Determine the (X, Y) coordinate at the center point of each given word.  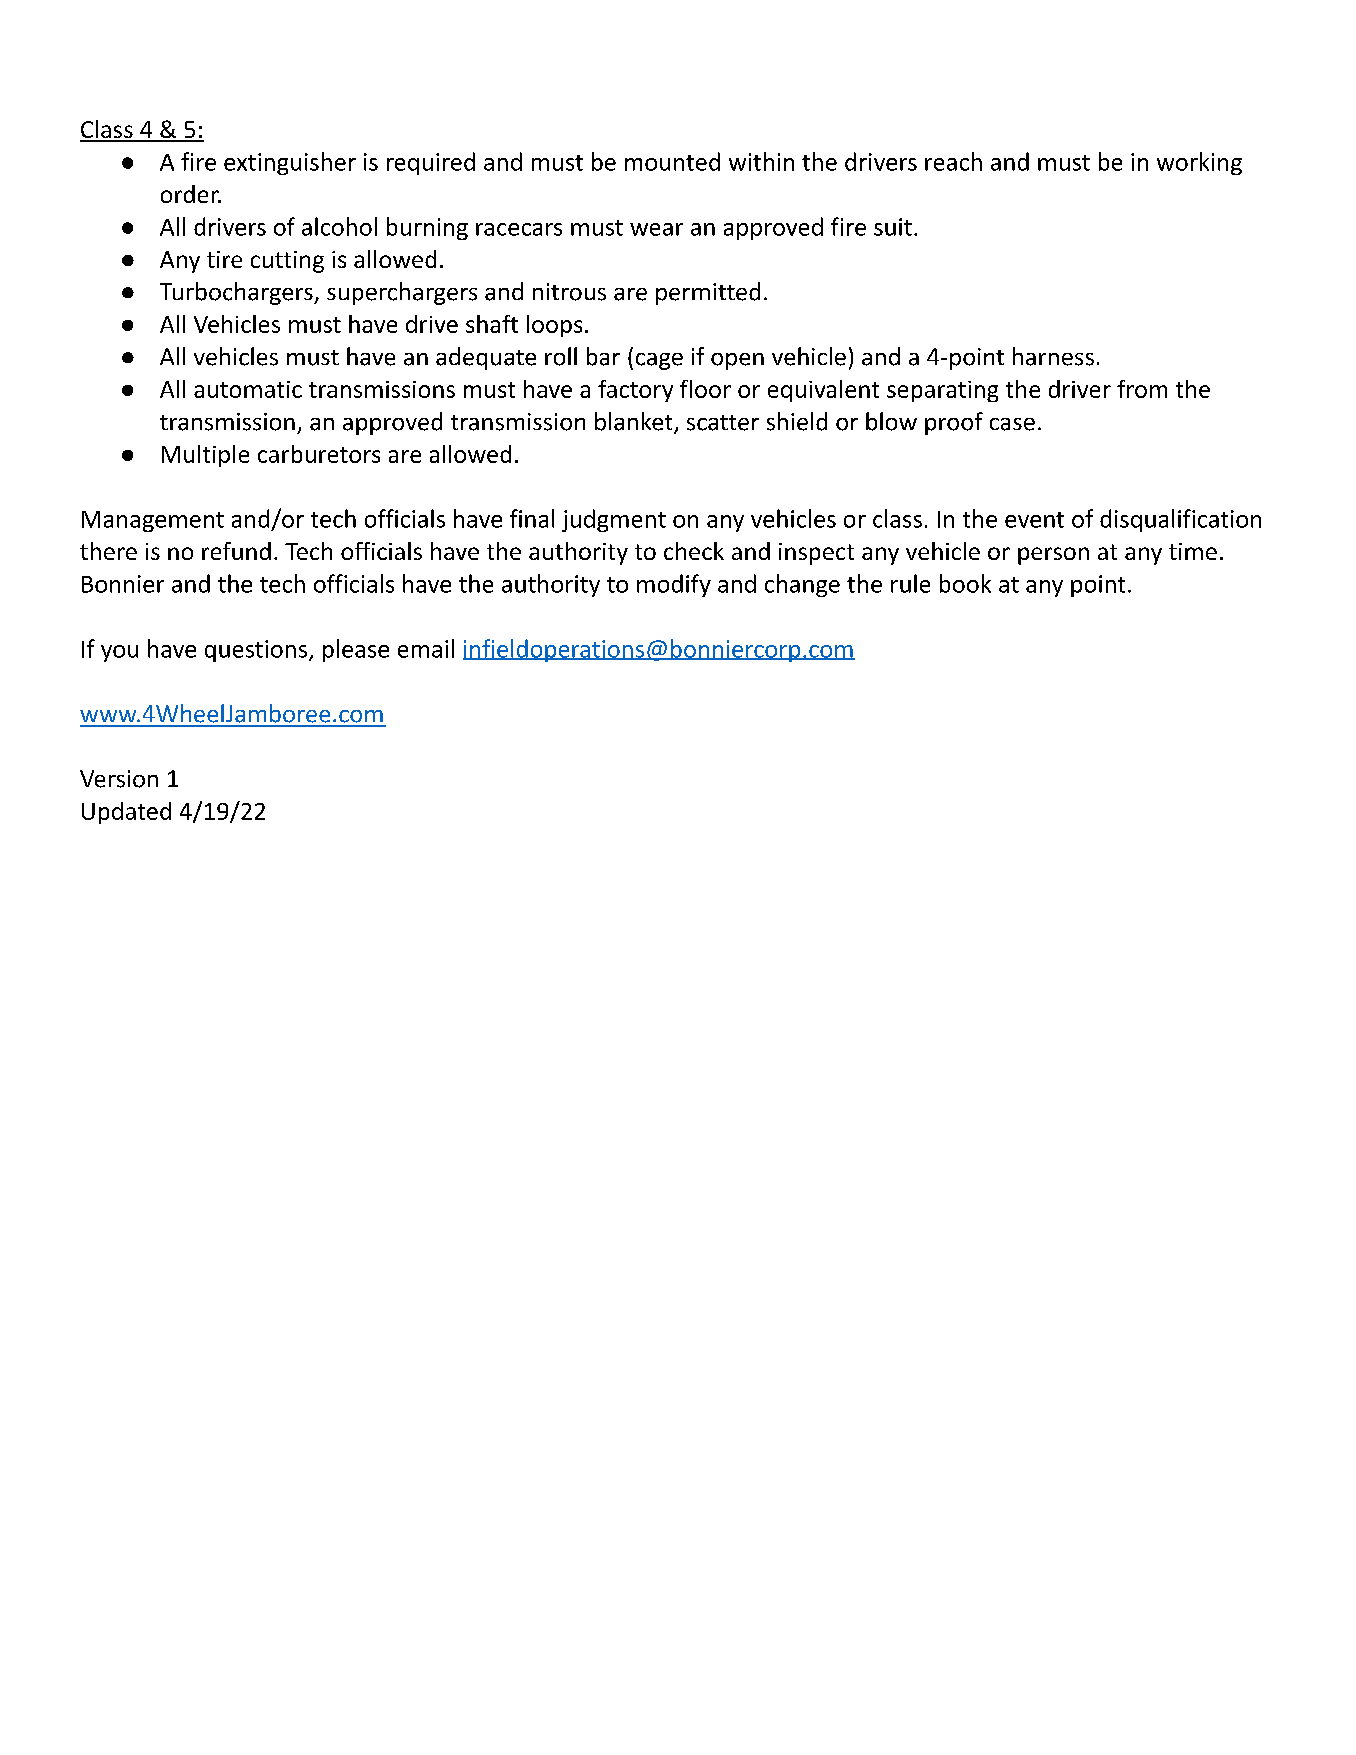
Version (119, 779)
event (1034, 520)
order (191, 194)
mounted (672, 161)
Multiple (205, 456)
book (965, 583)
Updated (126, 813)
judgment (614, 520)
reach (953, 161)
